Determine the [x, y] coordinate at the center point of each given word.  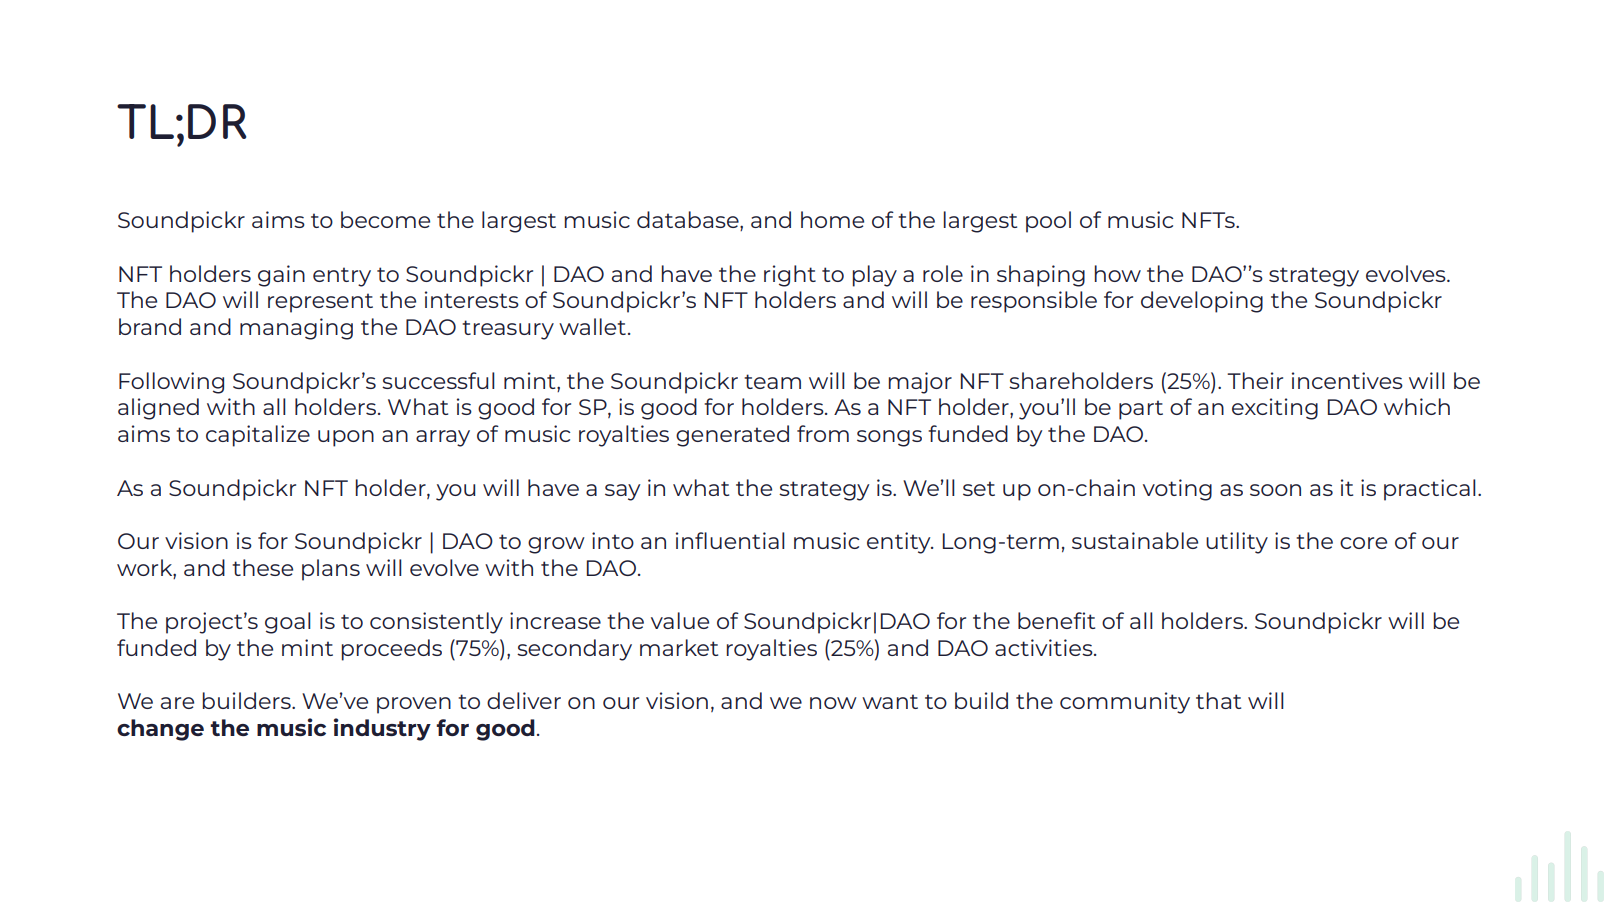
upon [346, 438]
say [622, 492]
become [385, 219]
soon [1275, 490]
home [832, 219]
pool [1048, 222]
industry [382, 729]
